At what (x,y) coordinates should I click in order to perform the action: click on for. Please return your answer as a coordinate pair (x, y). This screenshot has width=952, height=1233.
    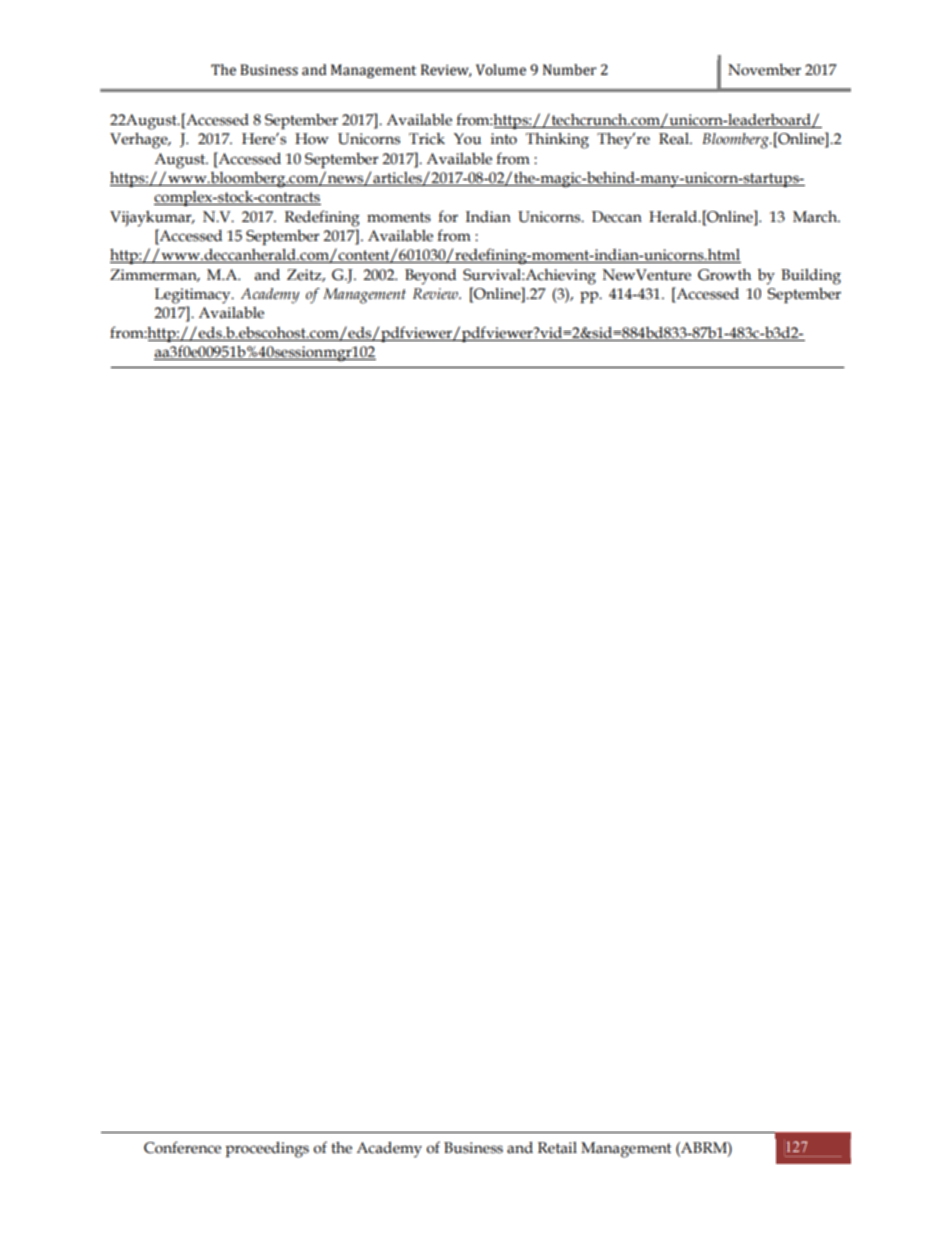
    Looking at the image, I should click on (448, 216).
